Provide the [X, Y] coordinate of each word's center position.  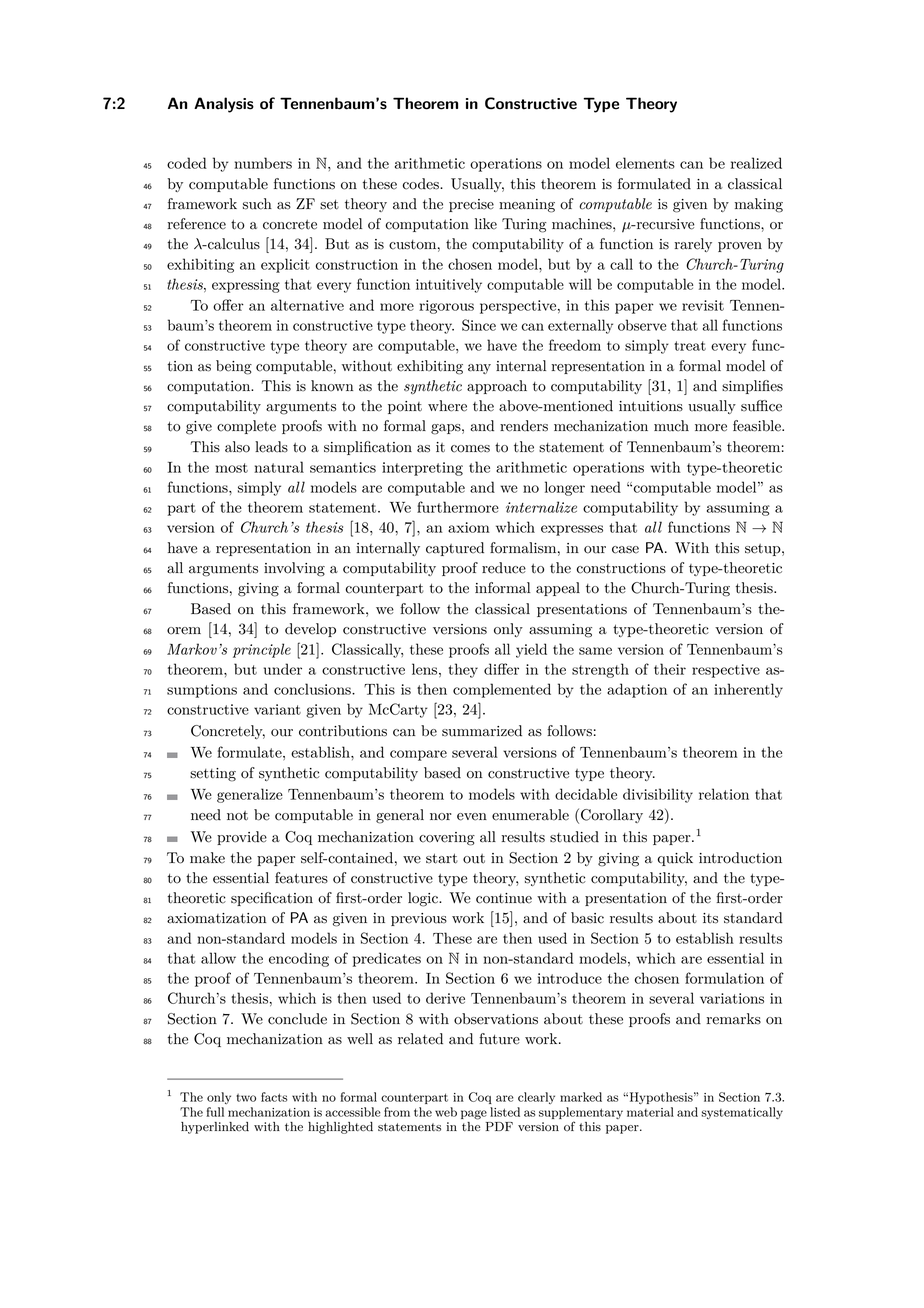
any [479, 369]
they [463, 670]
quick [675, 859]
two [246, 1098]
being [234, 367]
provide [242, 838]
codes [421, 184]
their [670, 669]
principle [262, 650]
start [442, 858]
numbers [263, 163]
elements [645, 163]
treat [690, 346]
